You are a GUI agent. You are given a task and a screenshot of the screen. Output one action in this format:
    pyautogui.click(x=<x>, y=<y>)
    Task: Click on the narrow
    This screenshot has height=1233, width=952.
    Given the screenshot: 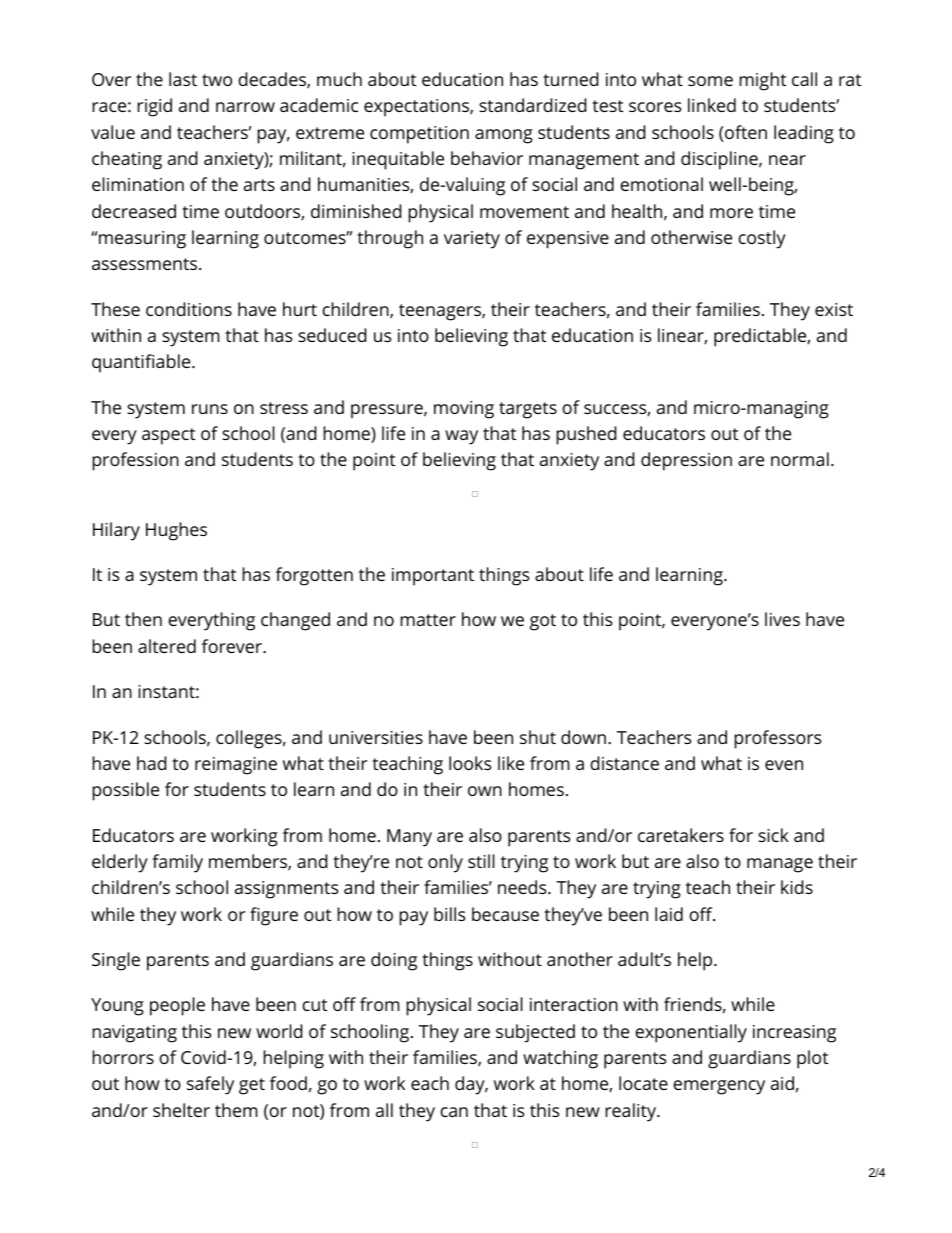 What is the action you would take?
    pyautogui.click(x=245, y=107)
